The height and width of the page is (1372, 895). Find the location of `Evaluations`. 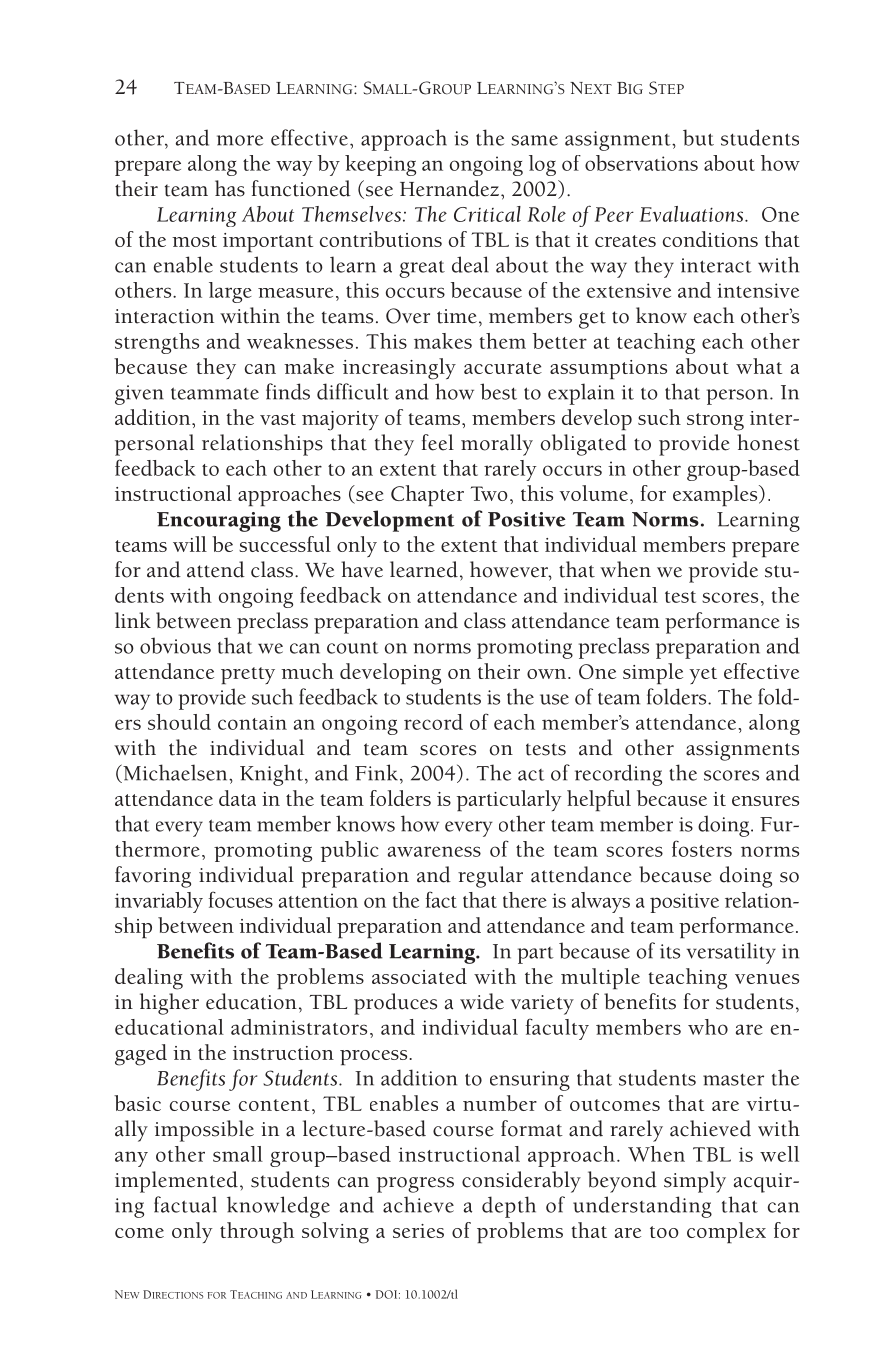

Evaluations is located at coordinates (693, 214).
